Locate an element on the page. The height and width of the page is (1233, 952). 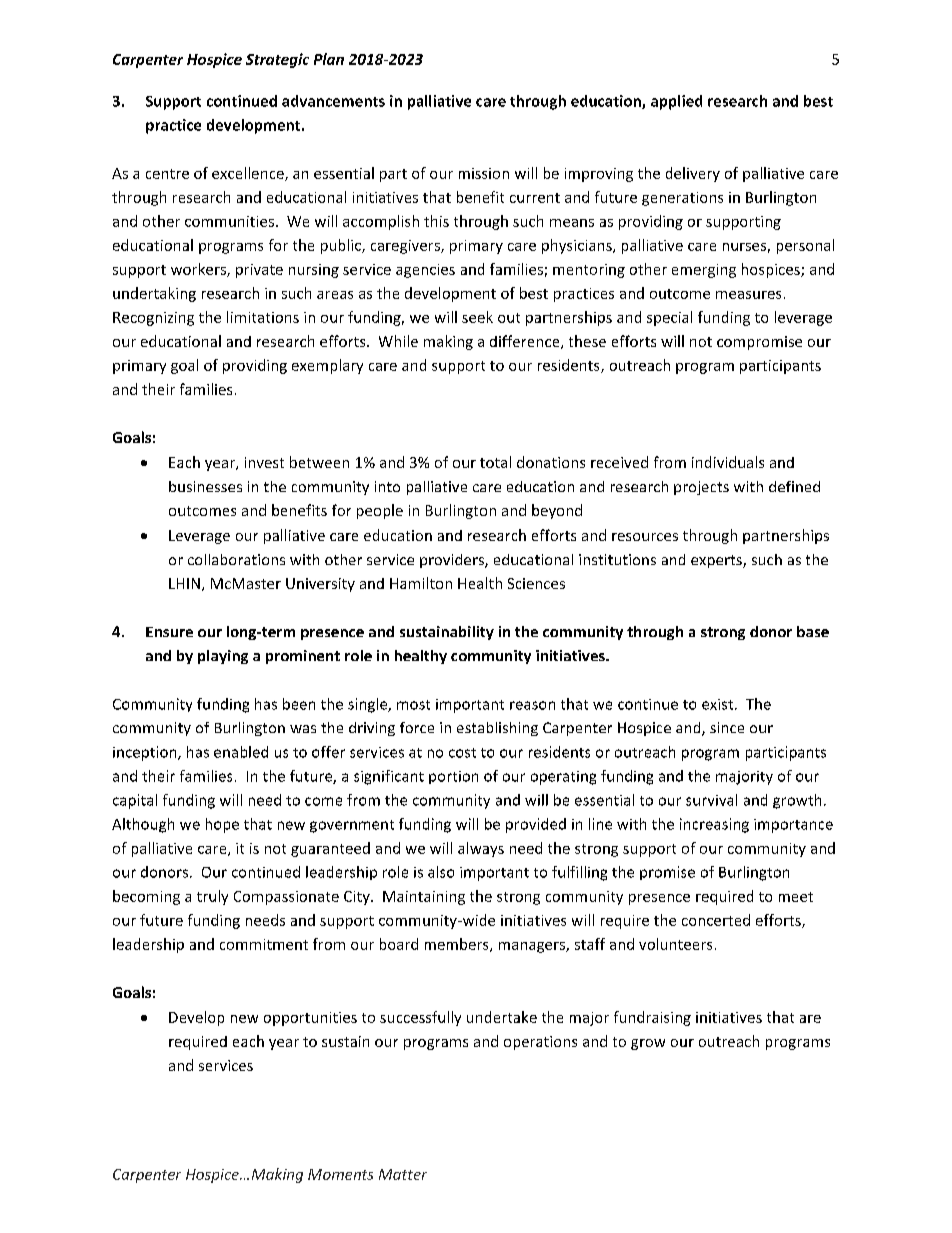
concerted is located at coordinates (716, 920).
